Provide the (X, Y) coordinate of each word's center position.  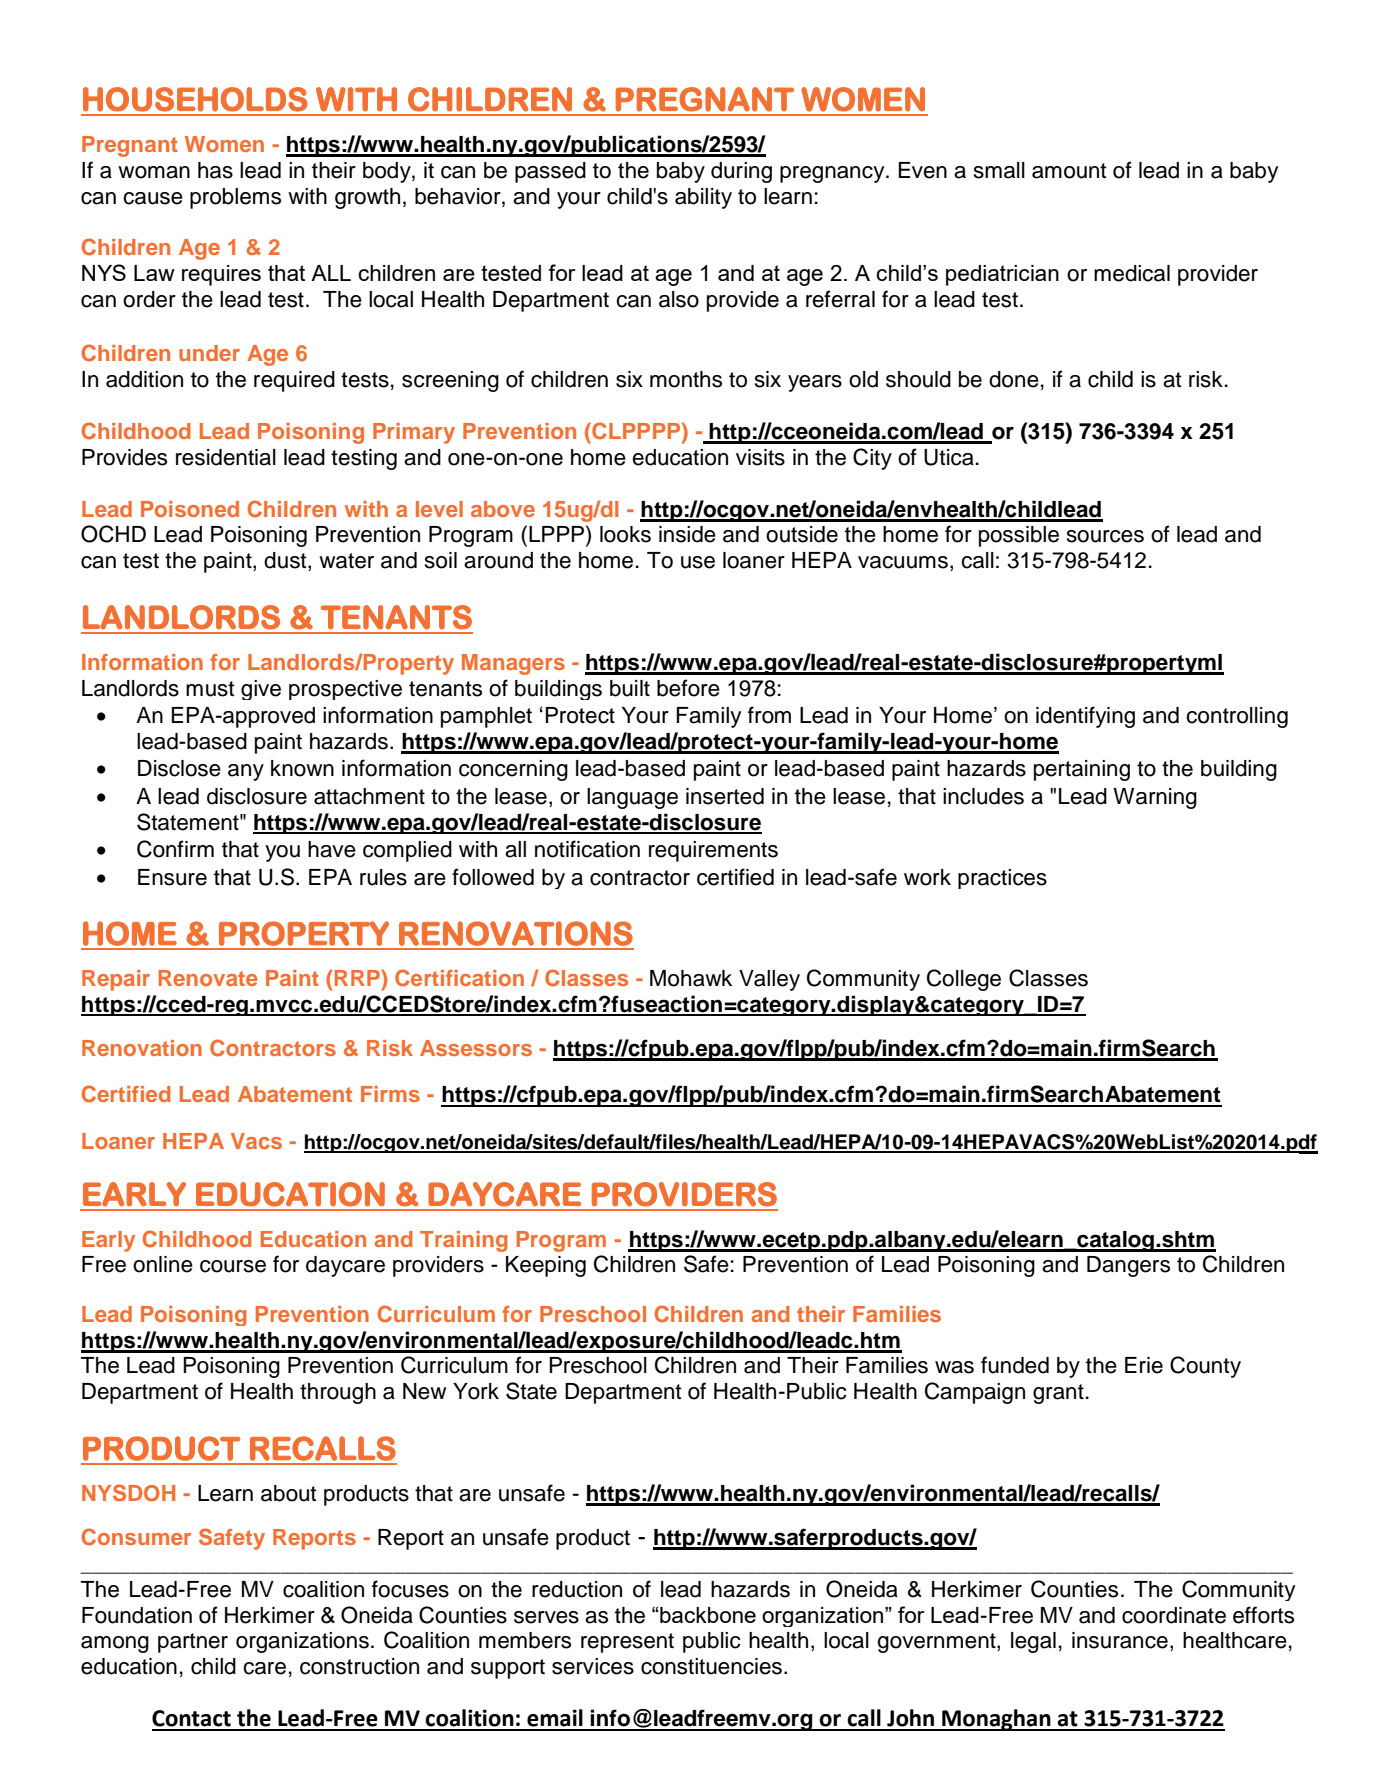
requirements (713, 851)
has (215, 170)
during (741, 172)
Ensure (172, 877)
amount (1069, 171)
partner (193, 1643)
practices (1002, 879)
